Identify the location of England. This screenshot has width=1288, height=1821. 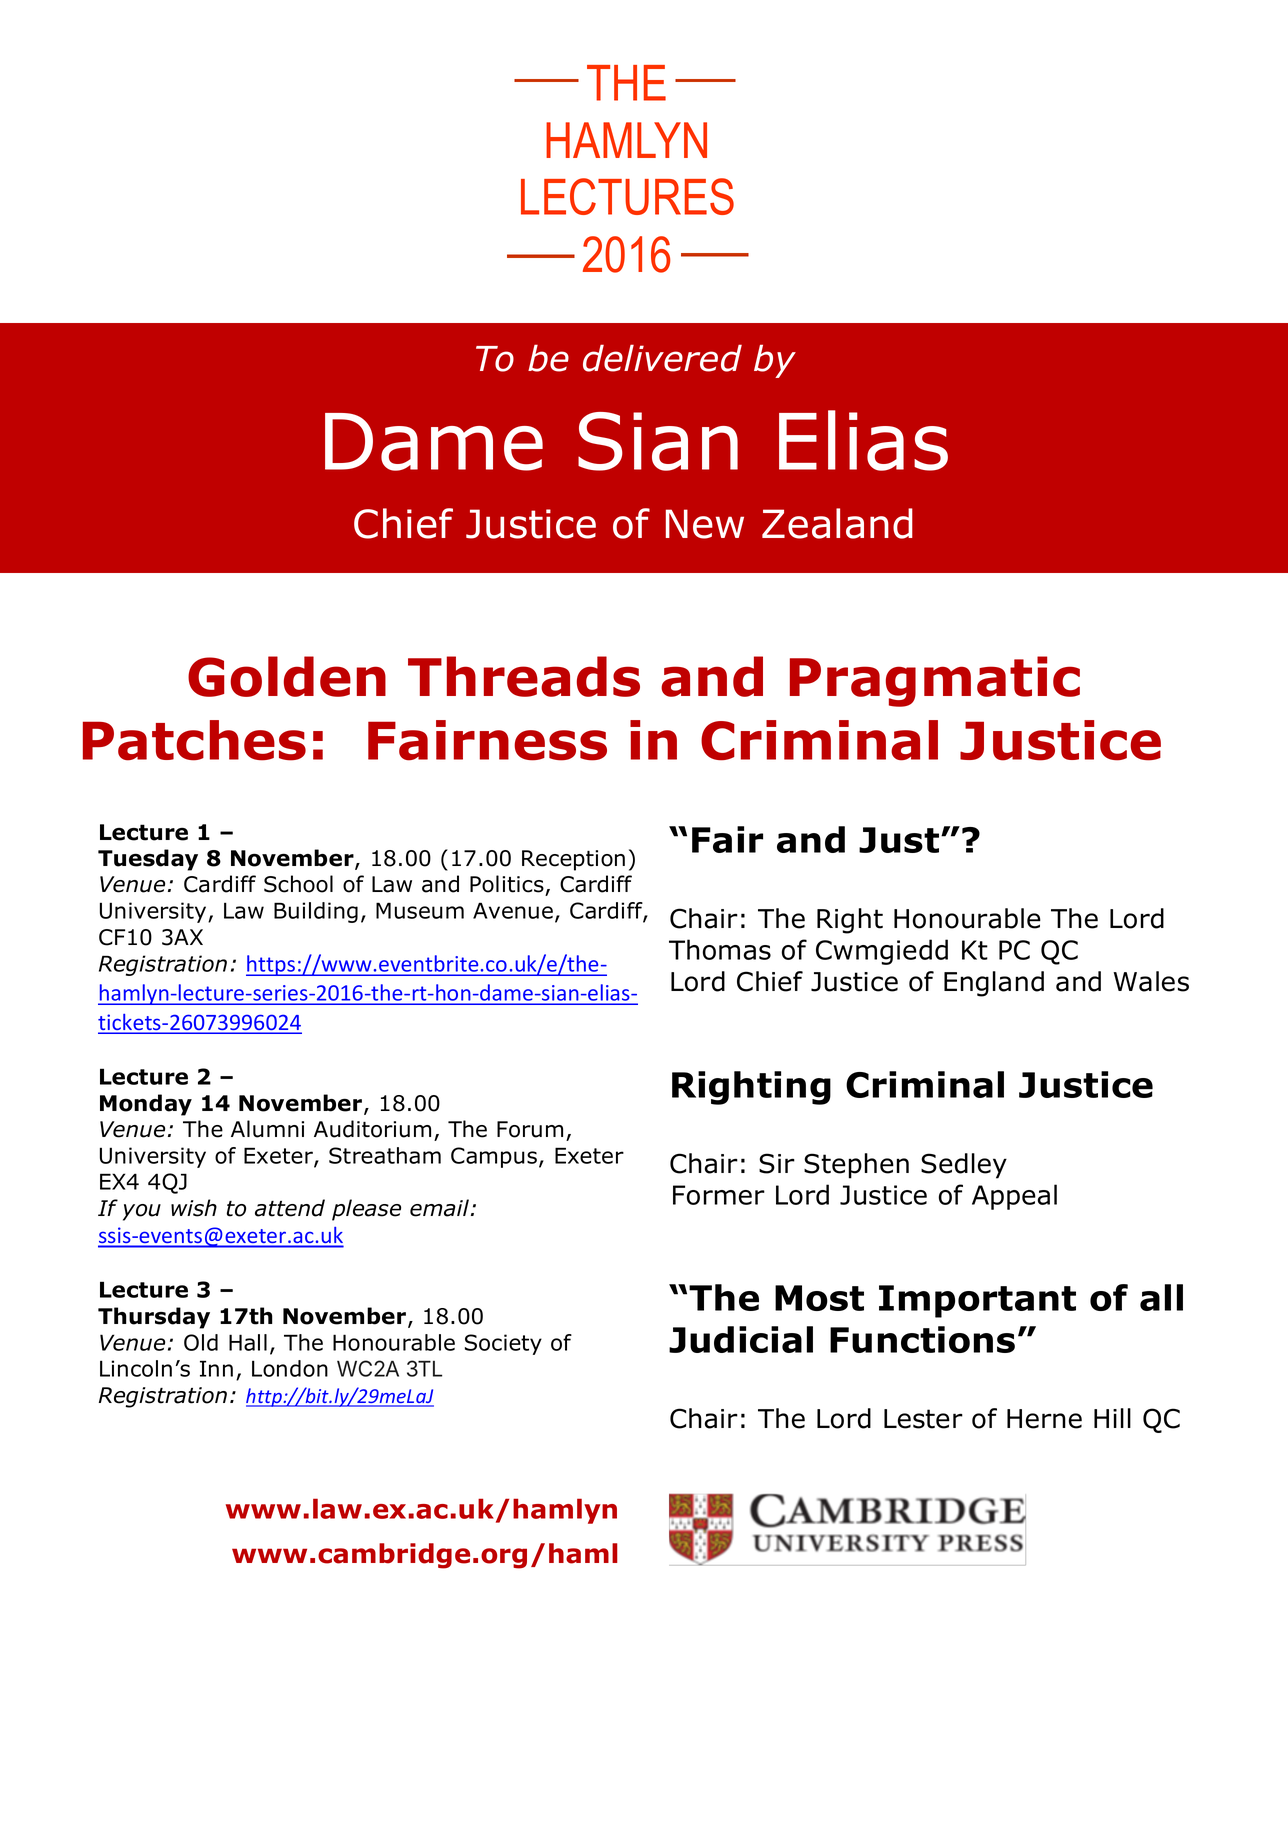
(994, 984).
